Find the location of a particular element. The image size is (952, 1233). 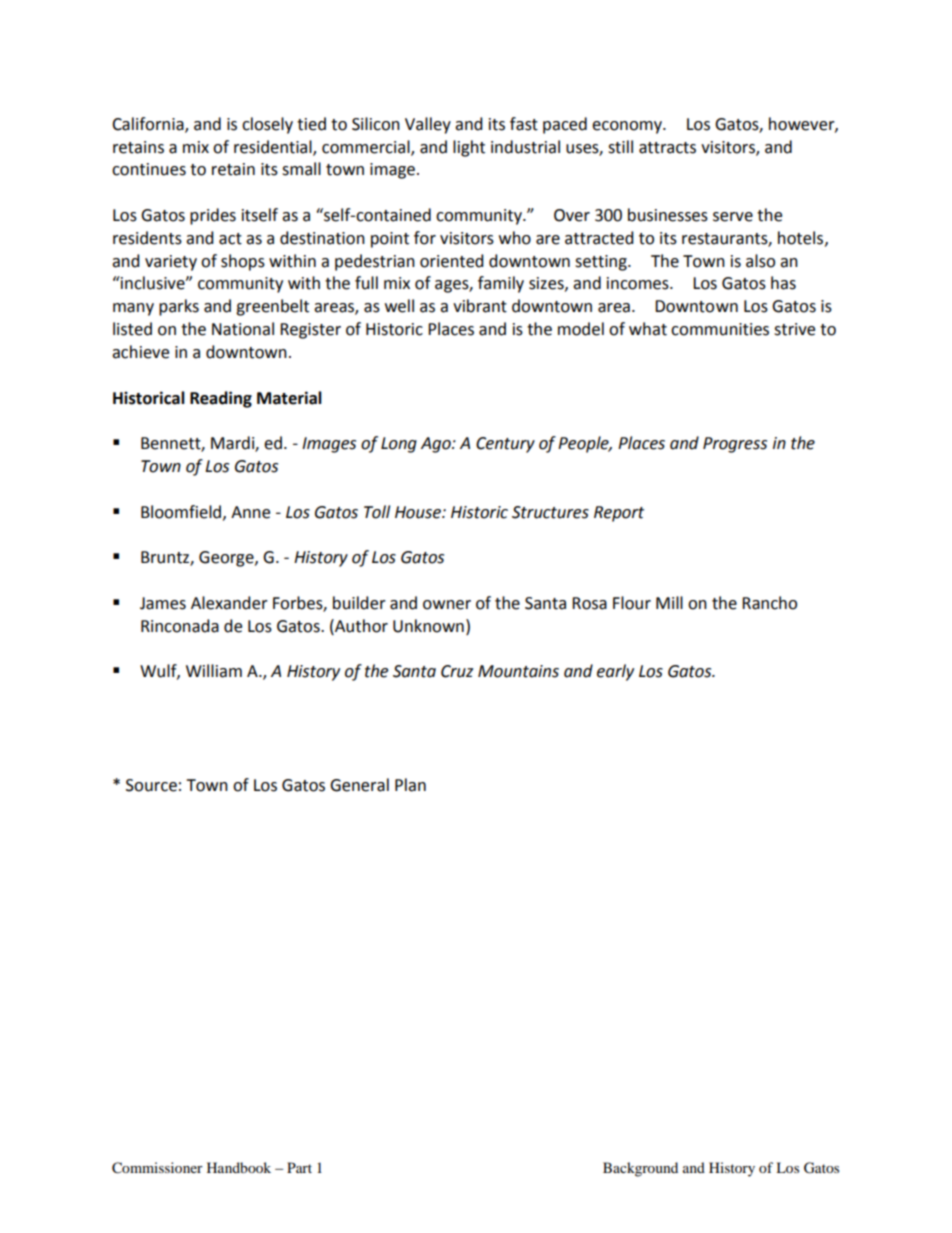

attracts is located at coordinates (667, 148).
